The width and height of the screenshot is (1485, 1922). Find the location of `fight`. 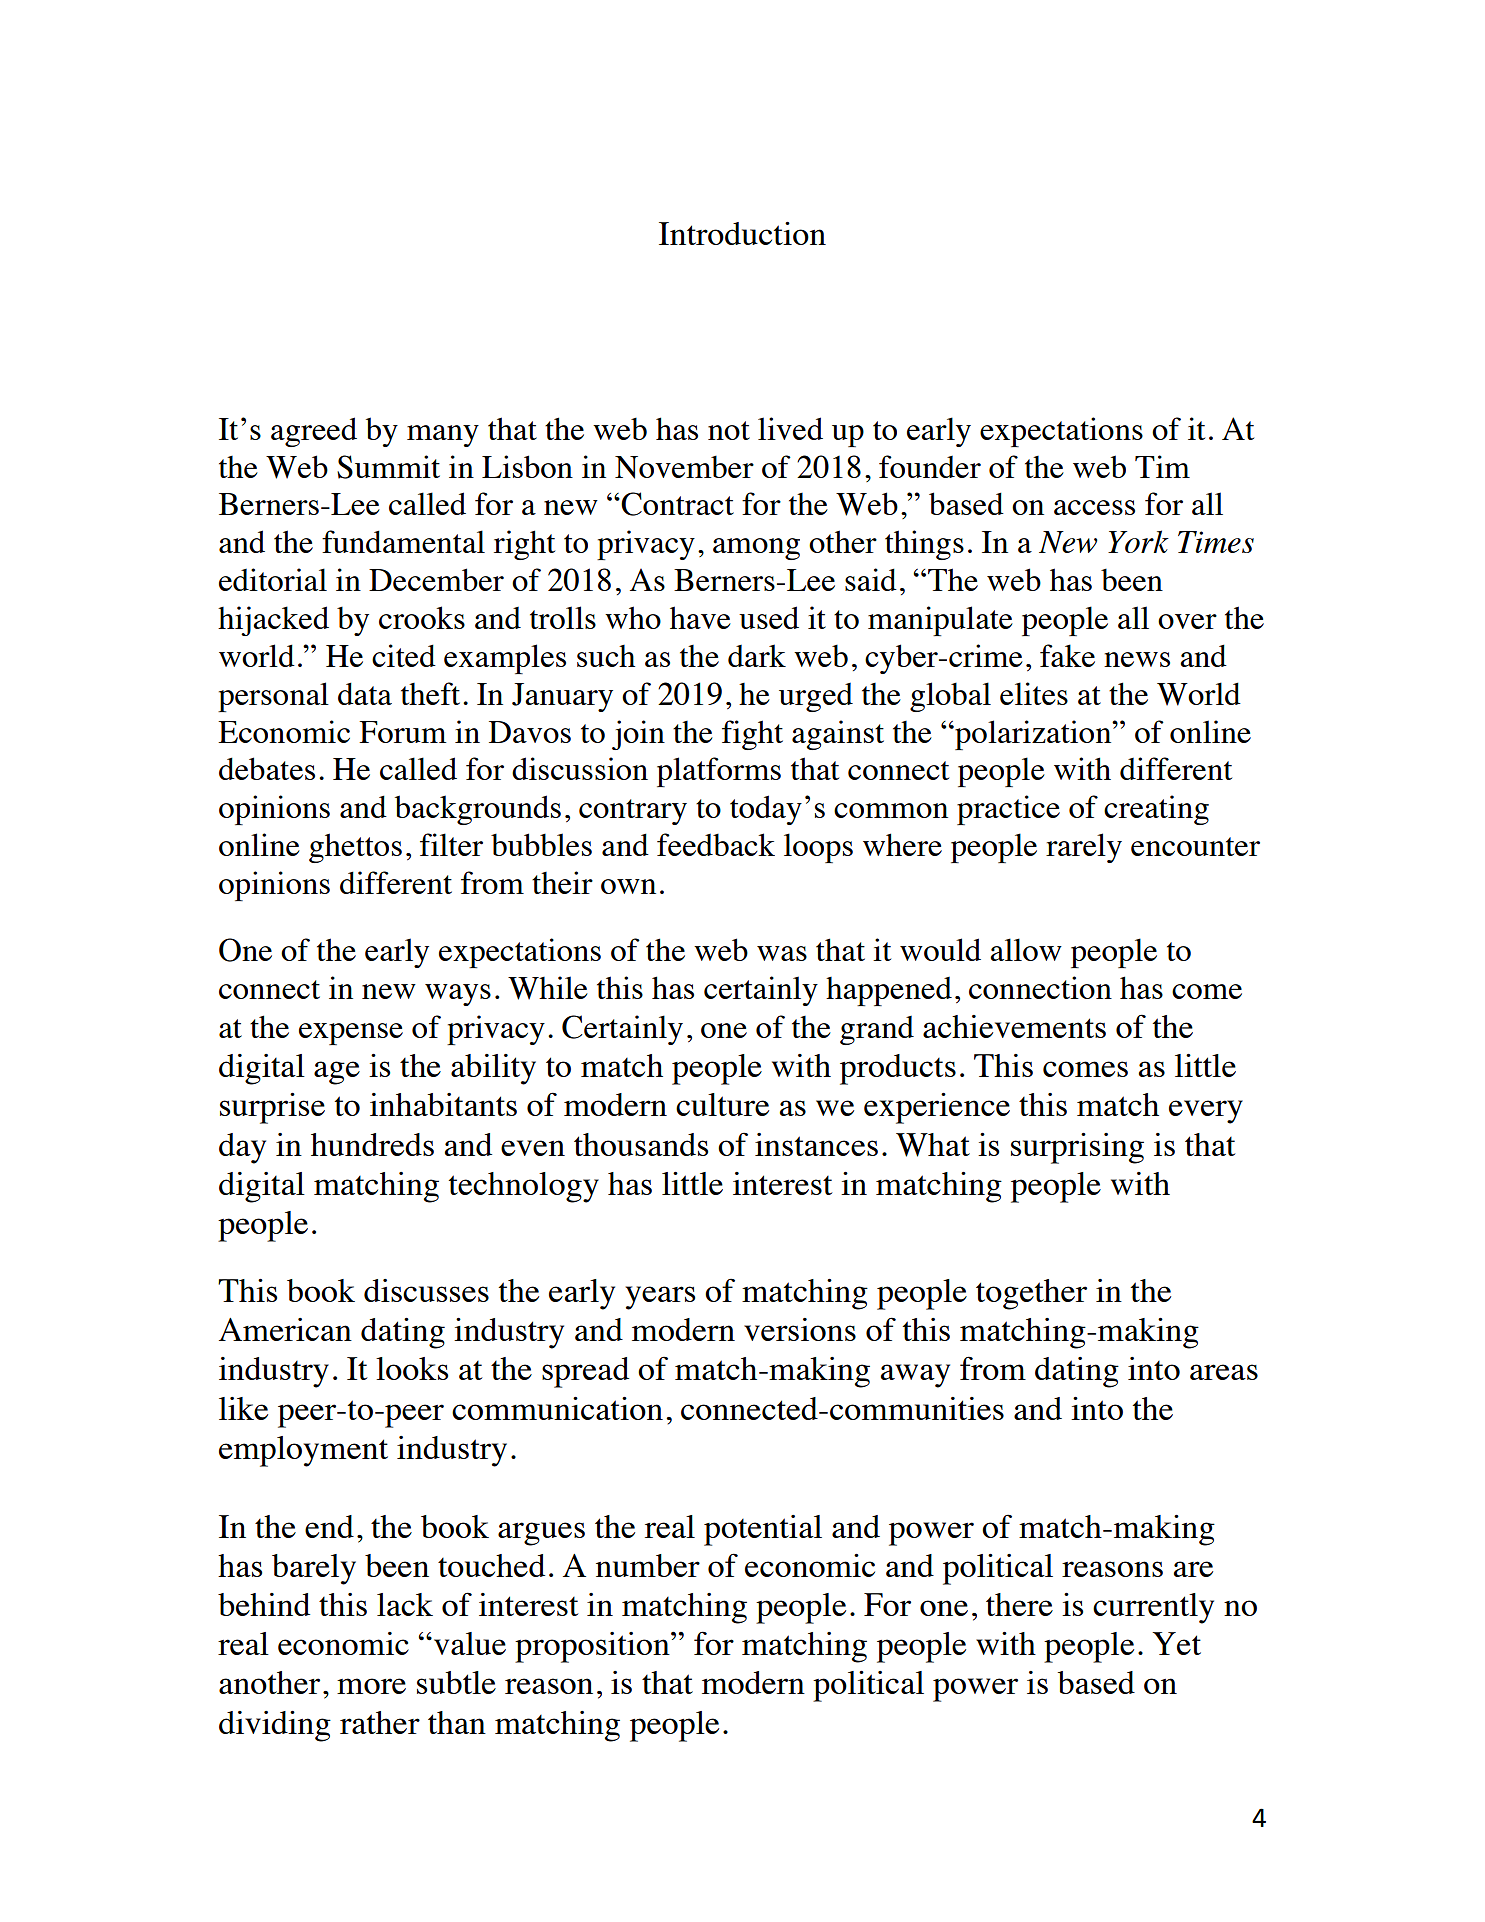

fight is located at coordinates (752, 735).
